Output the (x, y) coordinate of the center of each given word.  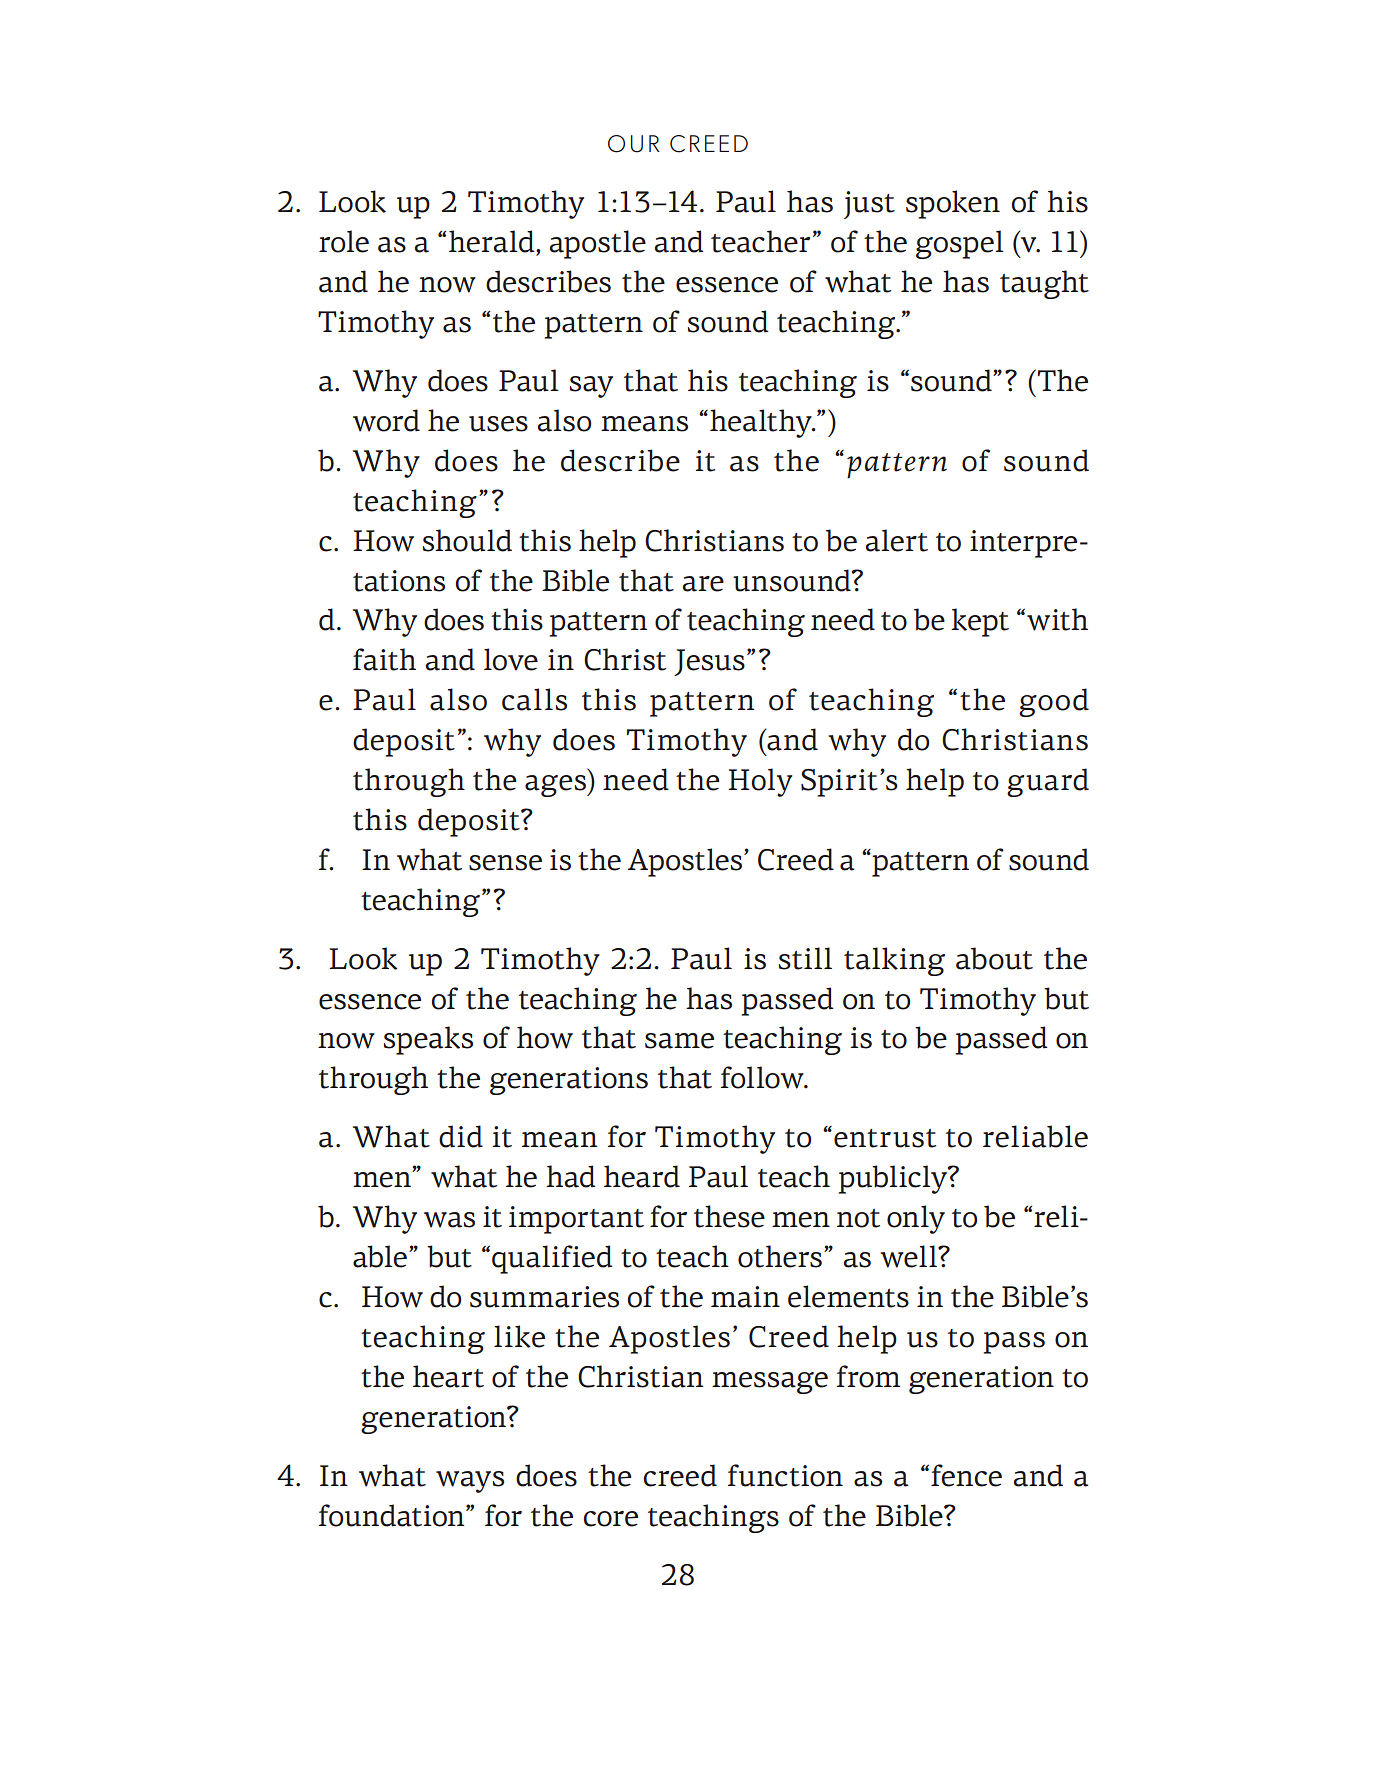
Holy (760, 782)
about (994, 958)
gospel (959, 244)
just (869, 205)
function (785, 1475)
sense (505, 863)
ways (470, 1482)
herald (493, 242)
